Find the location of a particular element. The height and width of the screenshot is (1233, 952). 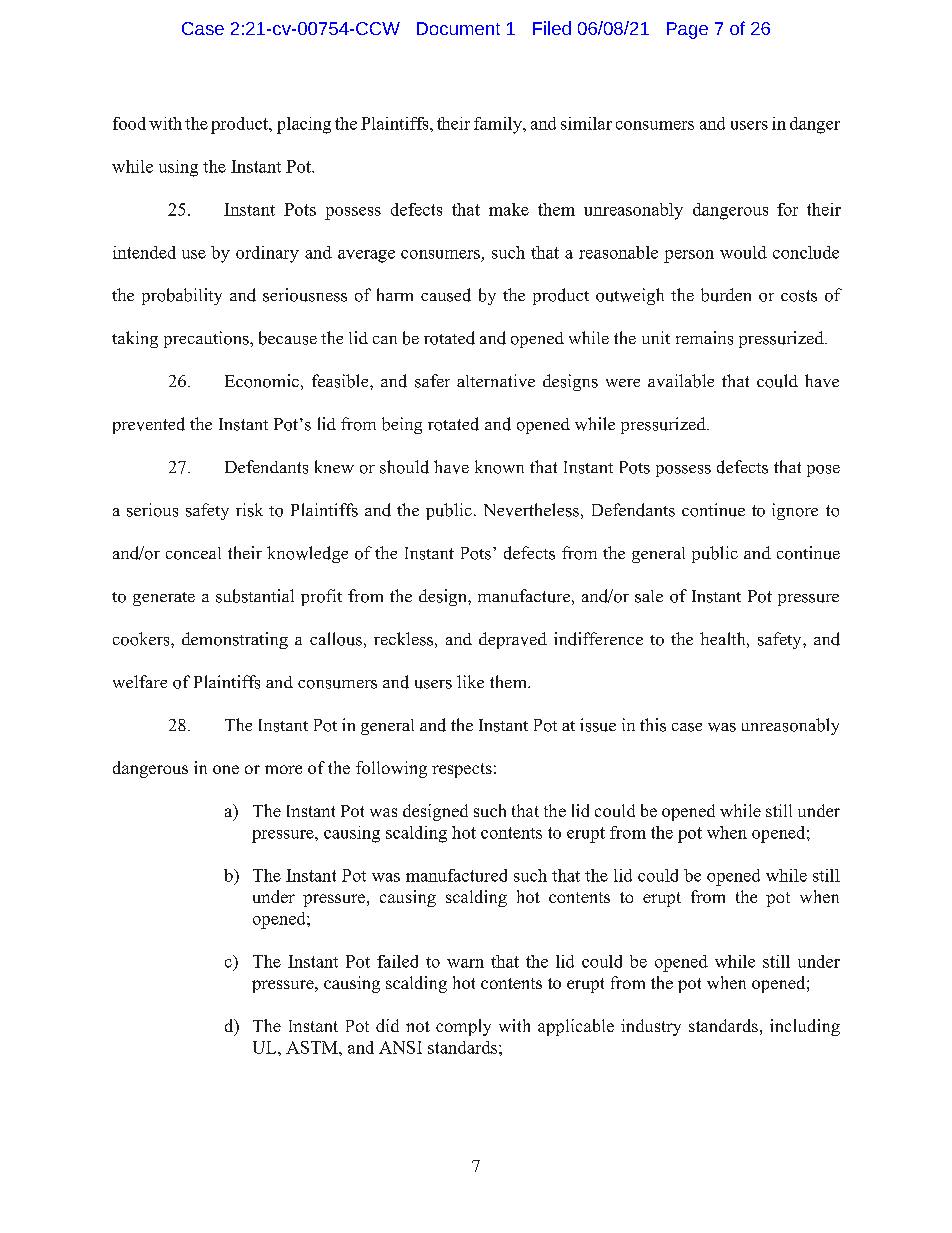

ASTM is located at coordinates (313, 1047).
